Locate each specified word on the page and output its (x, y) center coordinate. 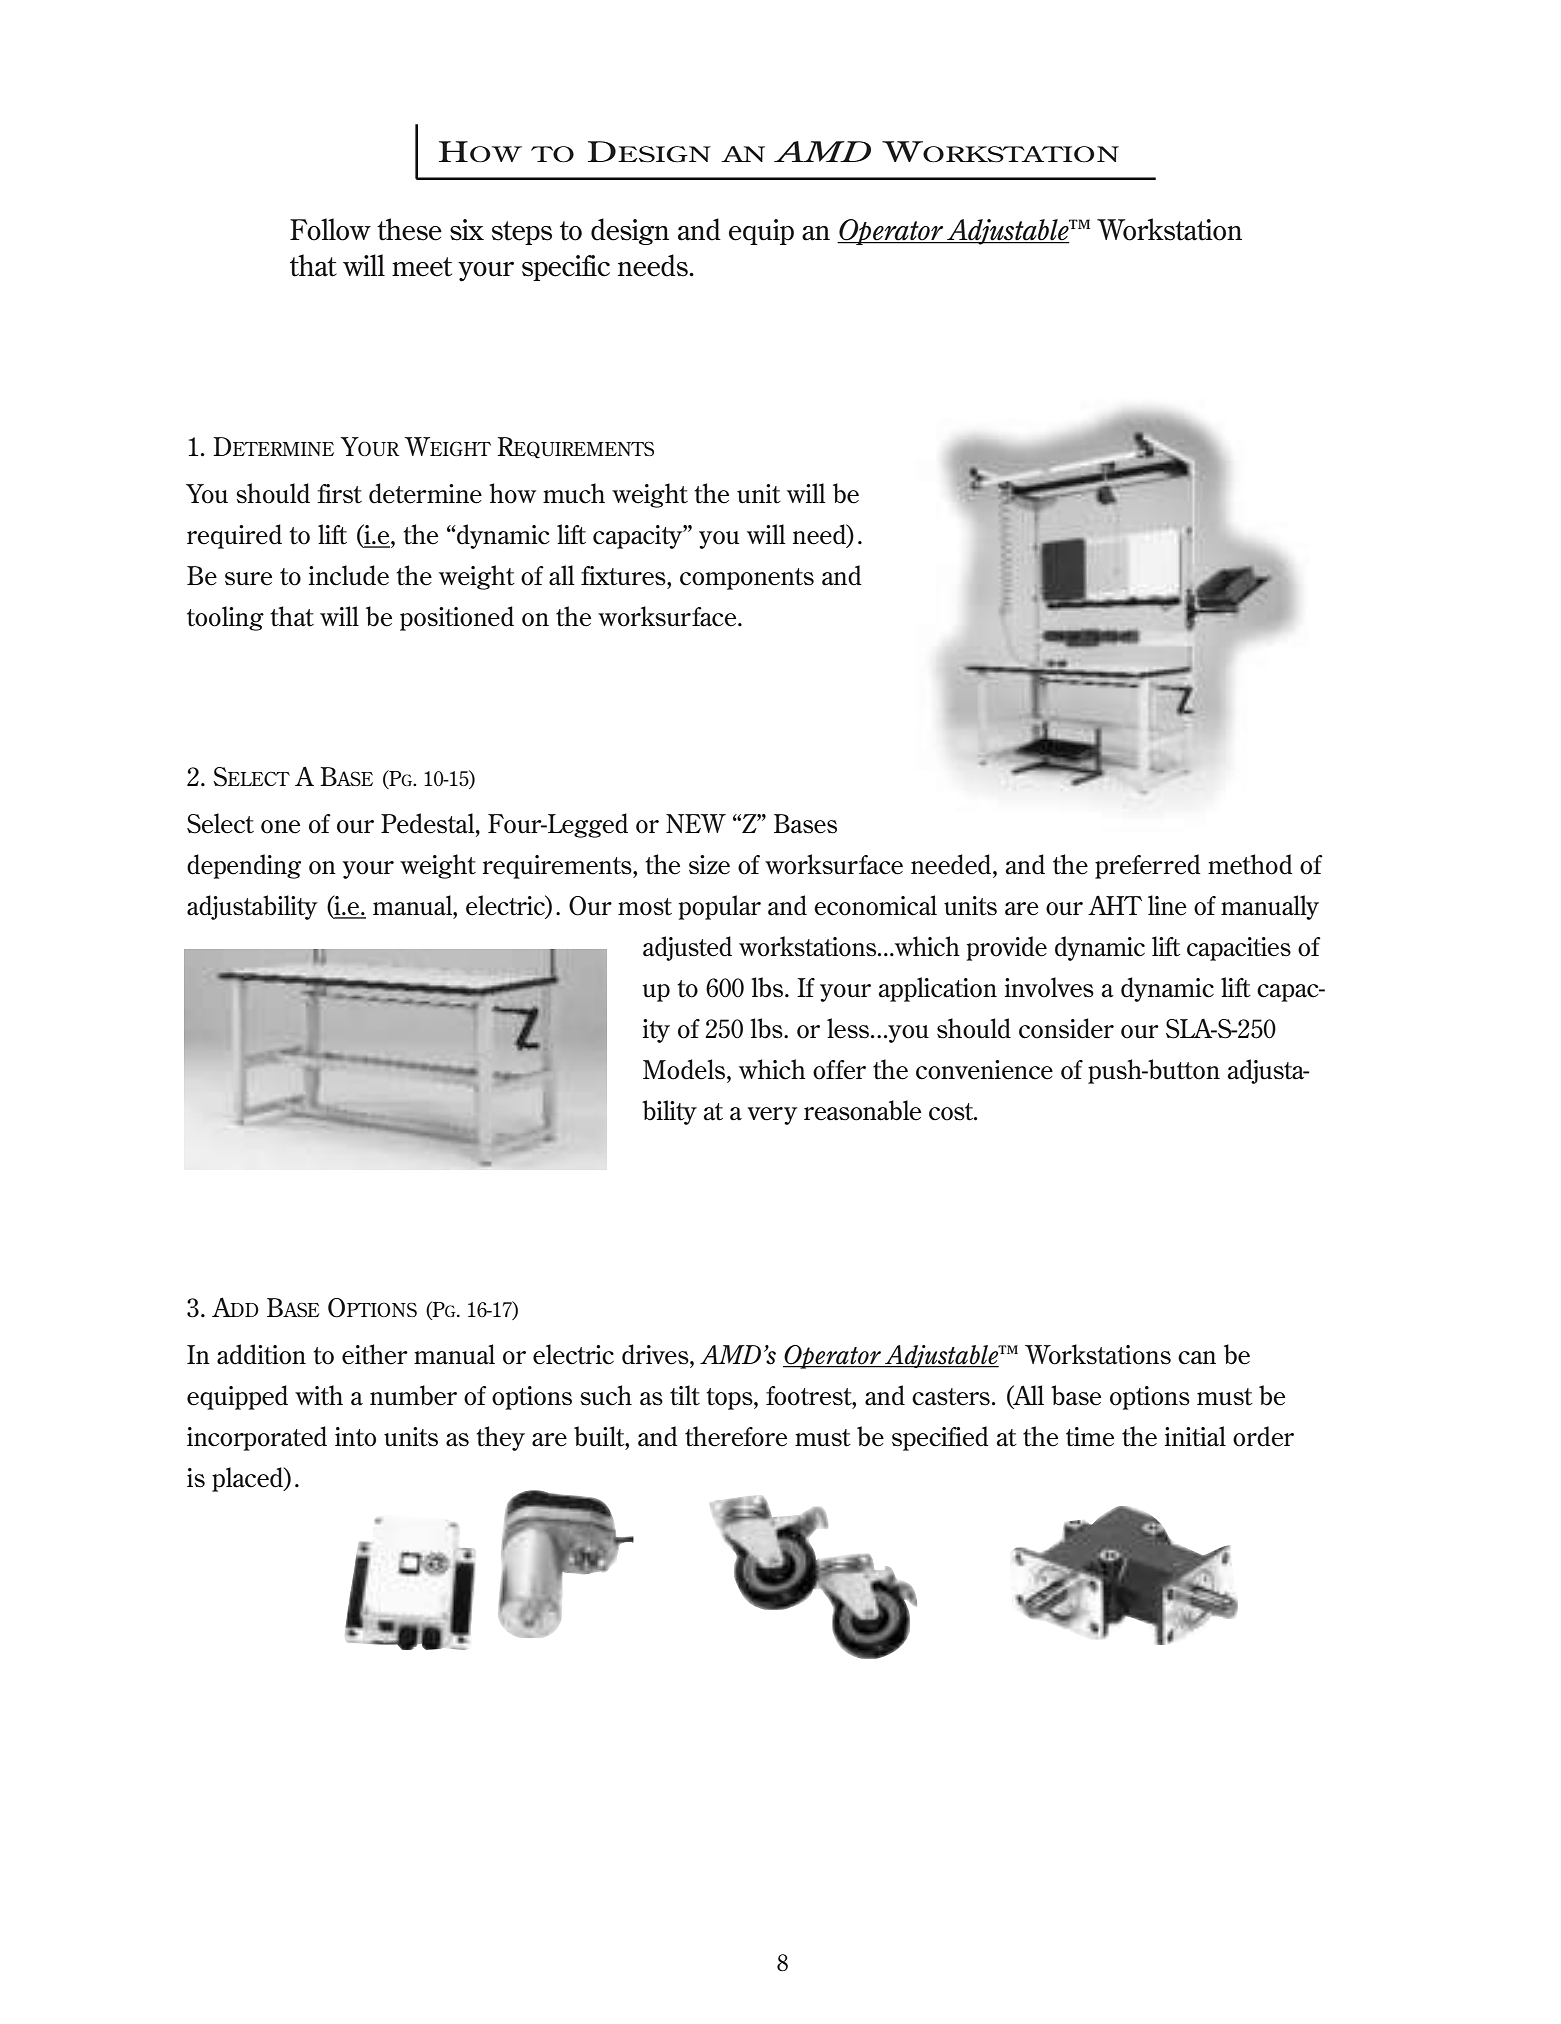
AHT (1115, 905)
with (319, 1395)
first (339, 494)
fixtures (624, 576)
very (772, 1116)
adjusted (687, 948)
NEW (696, 823)
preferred (1148, 866)
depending (244, 866)
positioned (457, 618)
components (747, 579)
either (375, 1354)
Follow (330, 229)
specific (566, 268)
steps (522, 233)
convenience (984, 1070)
